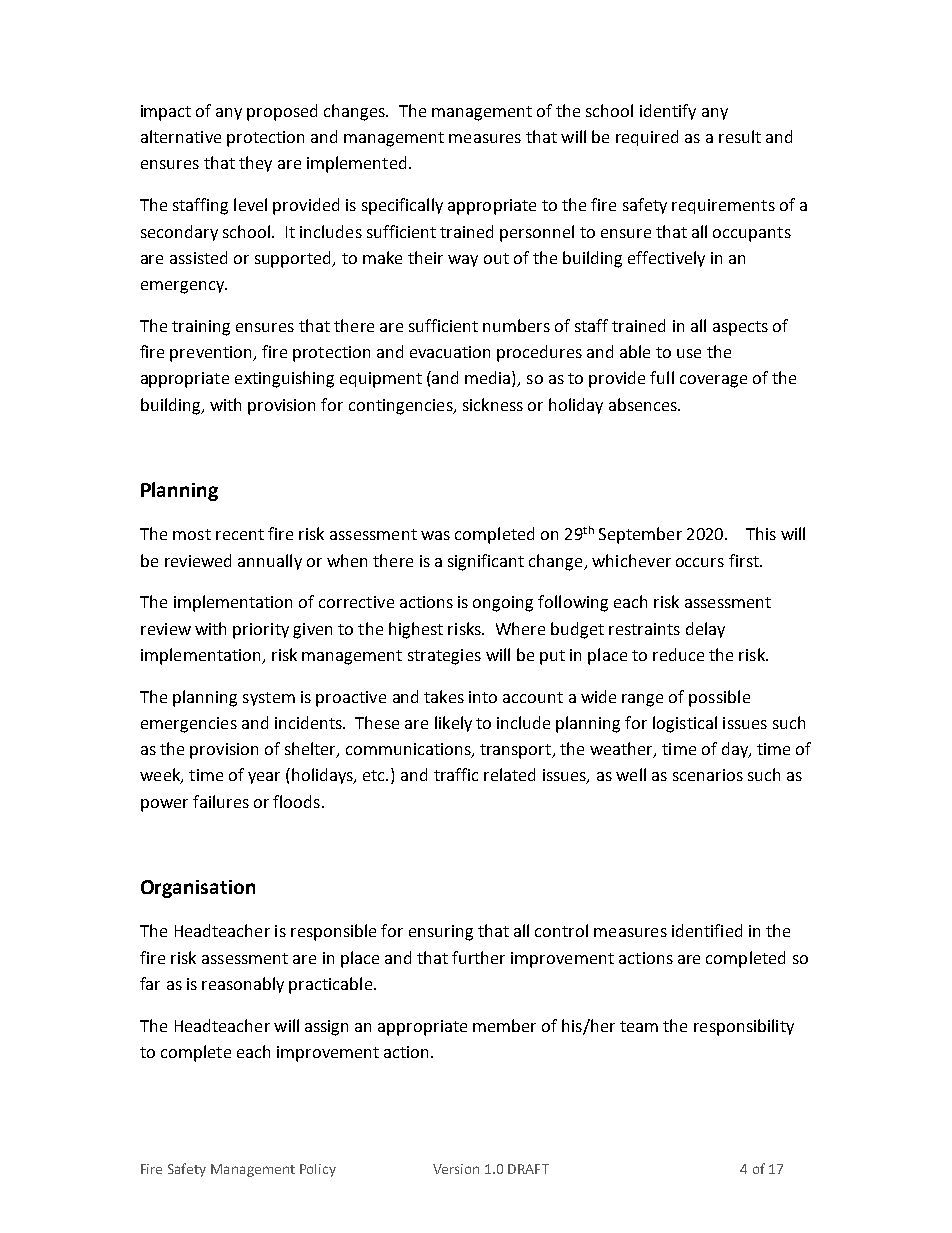 The width and height of the screenshot is (952, 1233). What do you see at coordinates (456, 774) in the screenshot?
I see `traffic` at bounding box center [456, 774].
